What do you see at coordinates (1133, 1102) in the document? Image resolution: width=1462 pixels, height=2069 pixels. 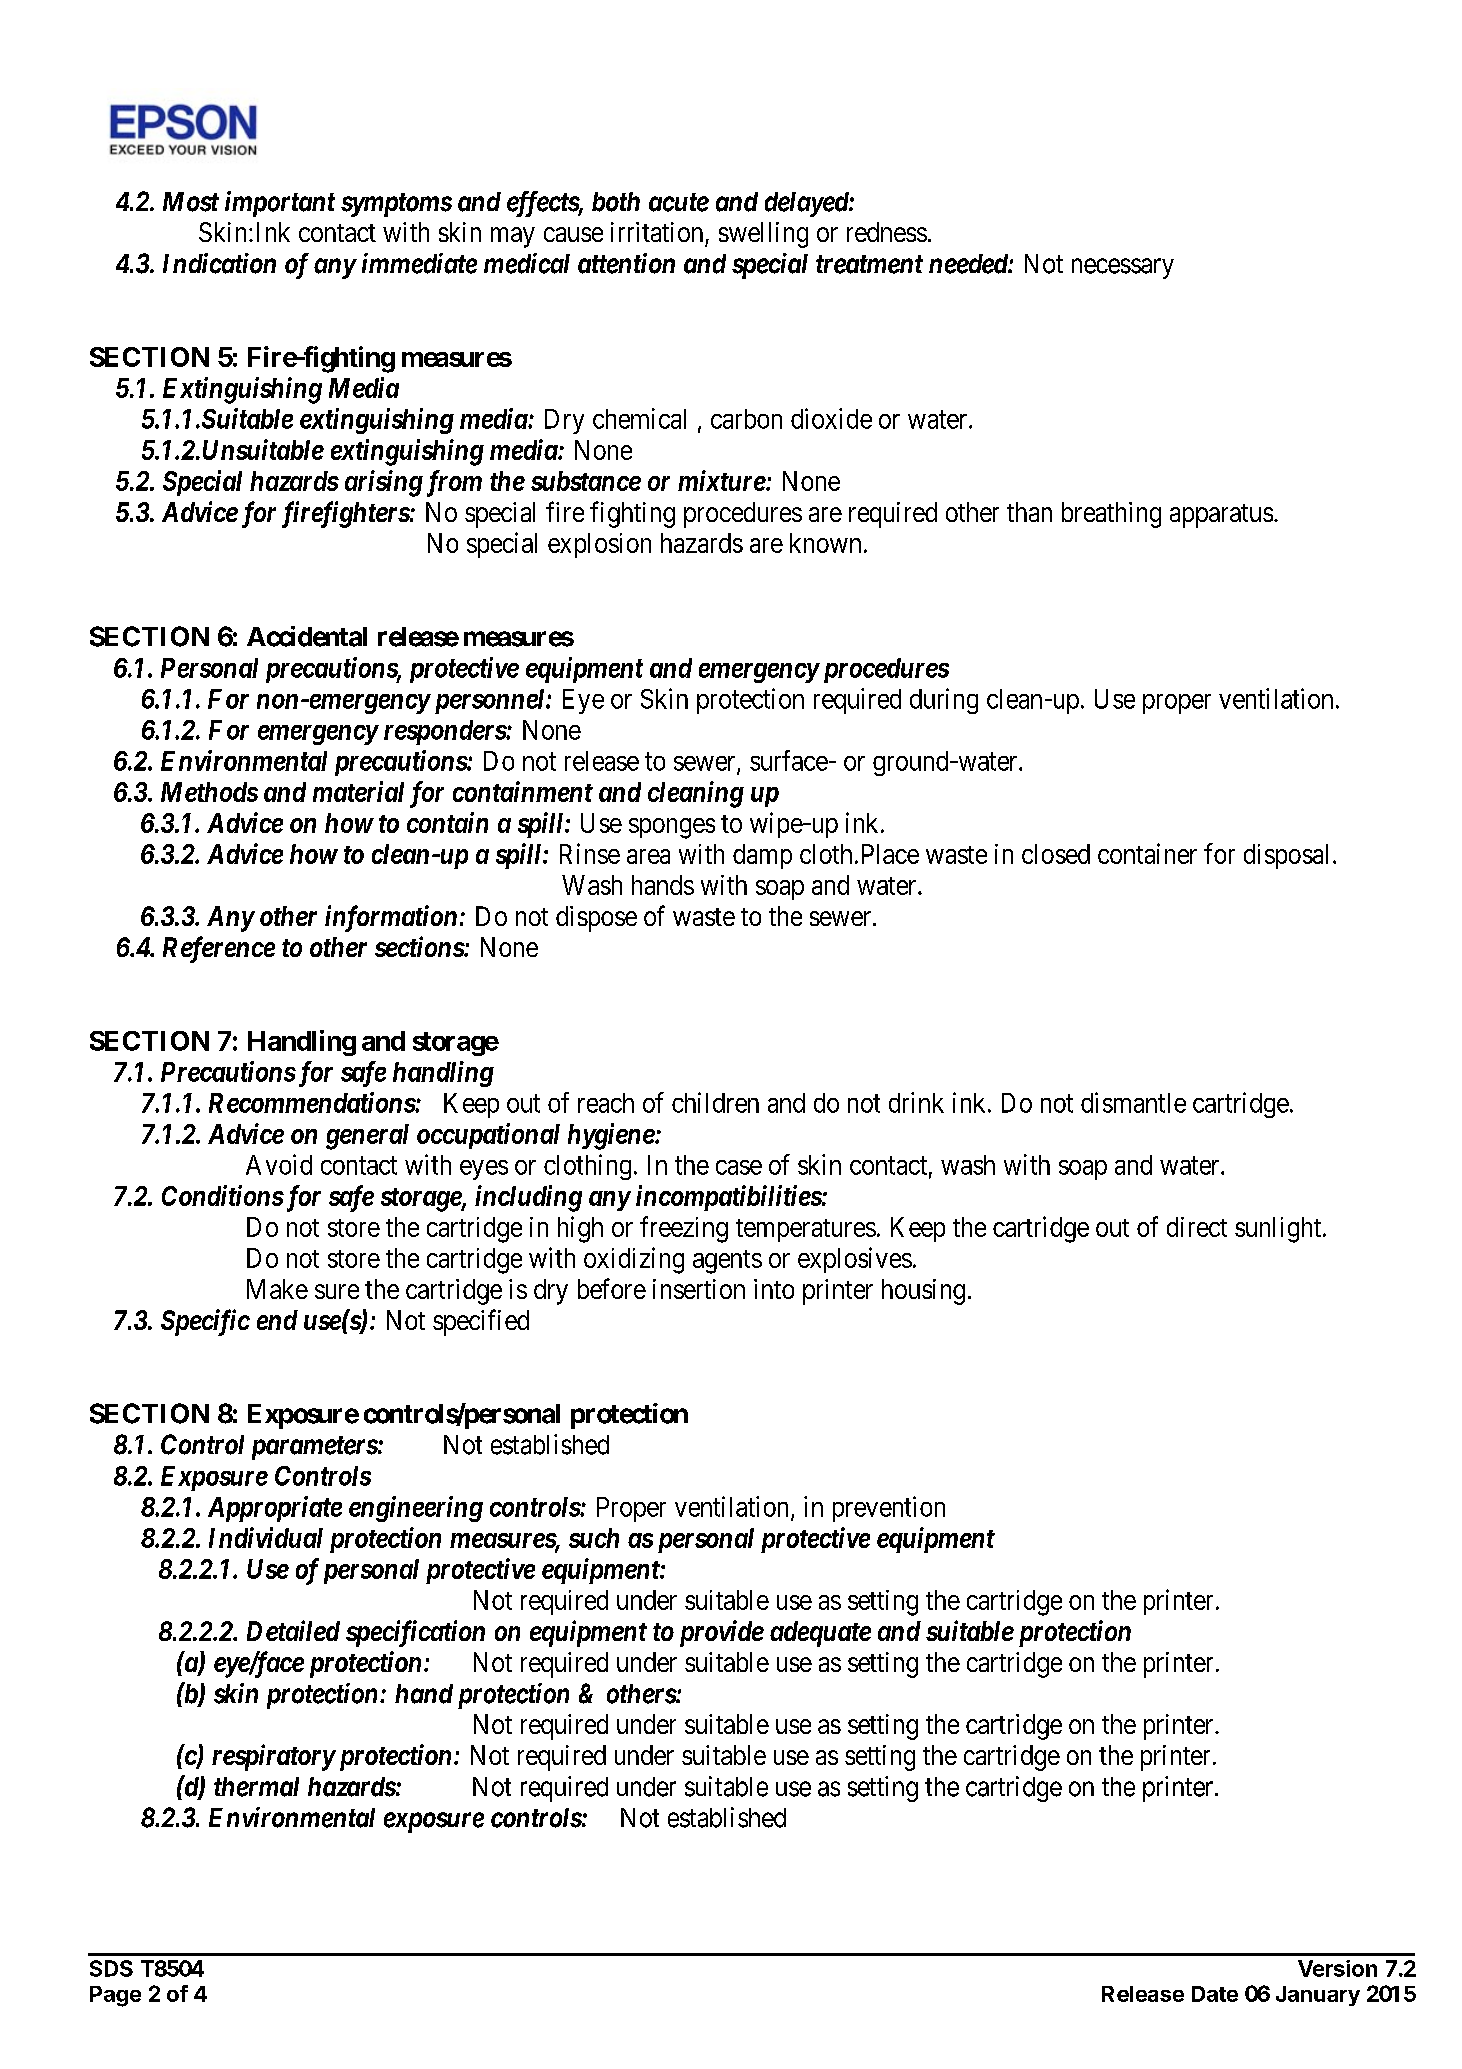 I see `dismantle` at bounding box center [1133, 1102].
